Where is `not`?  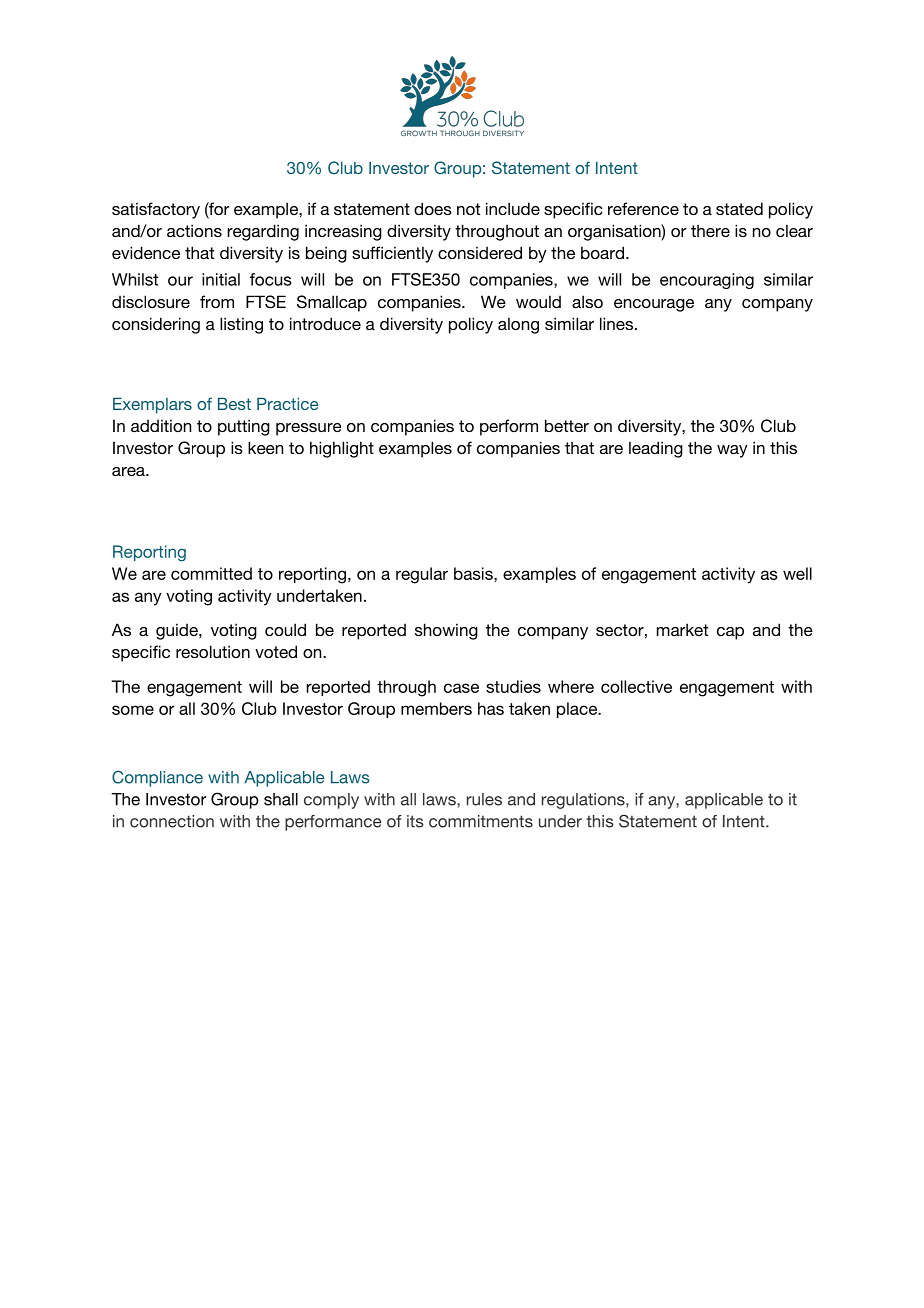
not is located at coordinates (468, 209).
